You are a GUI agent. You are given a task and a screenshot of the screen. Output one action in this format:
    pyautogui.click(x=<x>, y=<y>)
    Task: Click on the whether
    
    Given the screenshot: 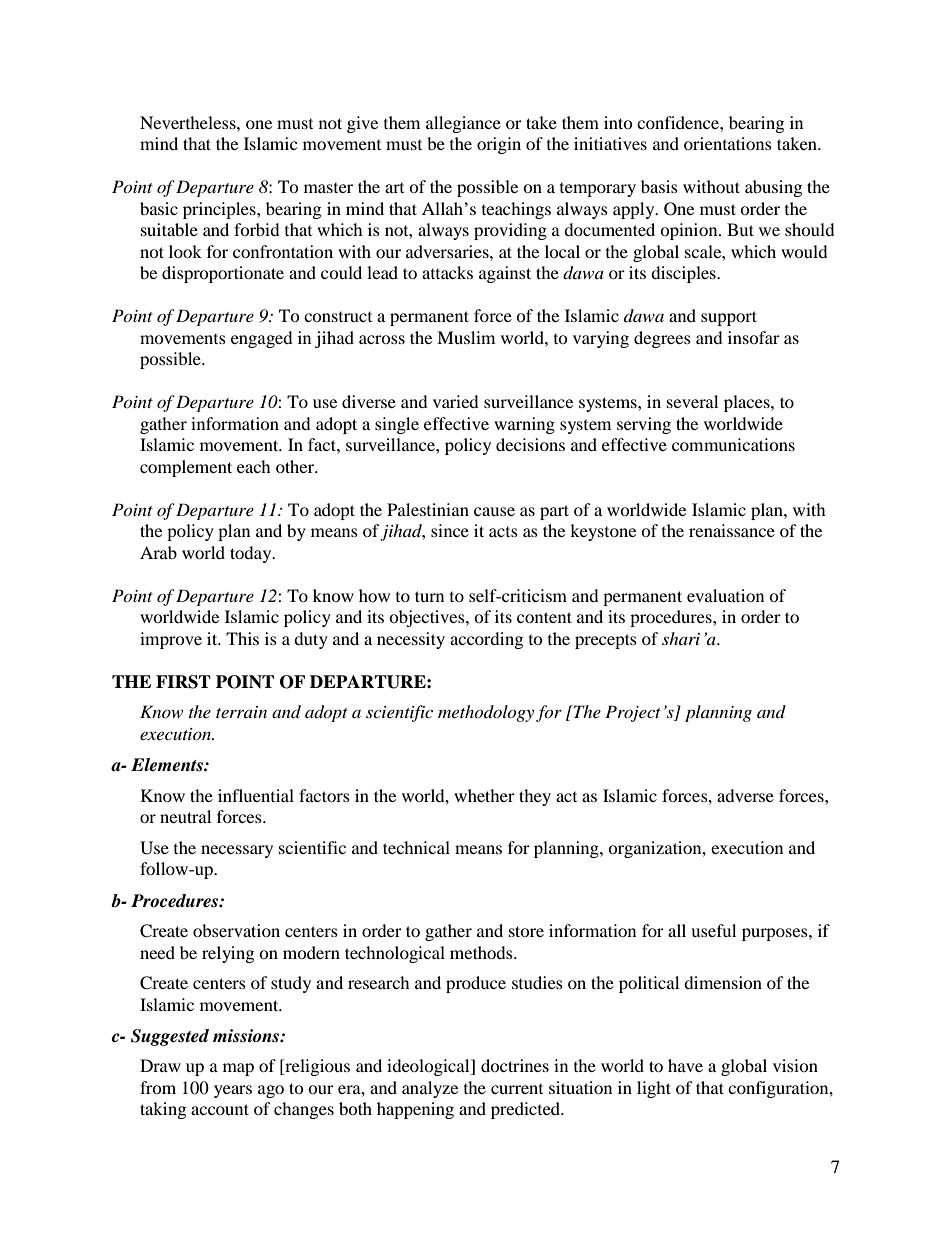 What is the action you would take?
    pyautogui.click(x=484, y=795)
